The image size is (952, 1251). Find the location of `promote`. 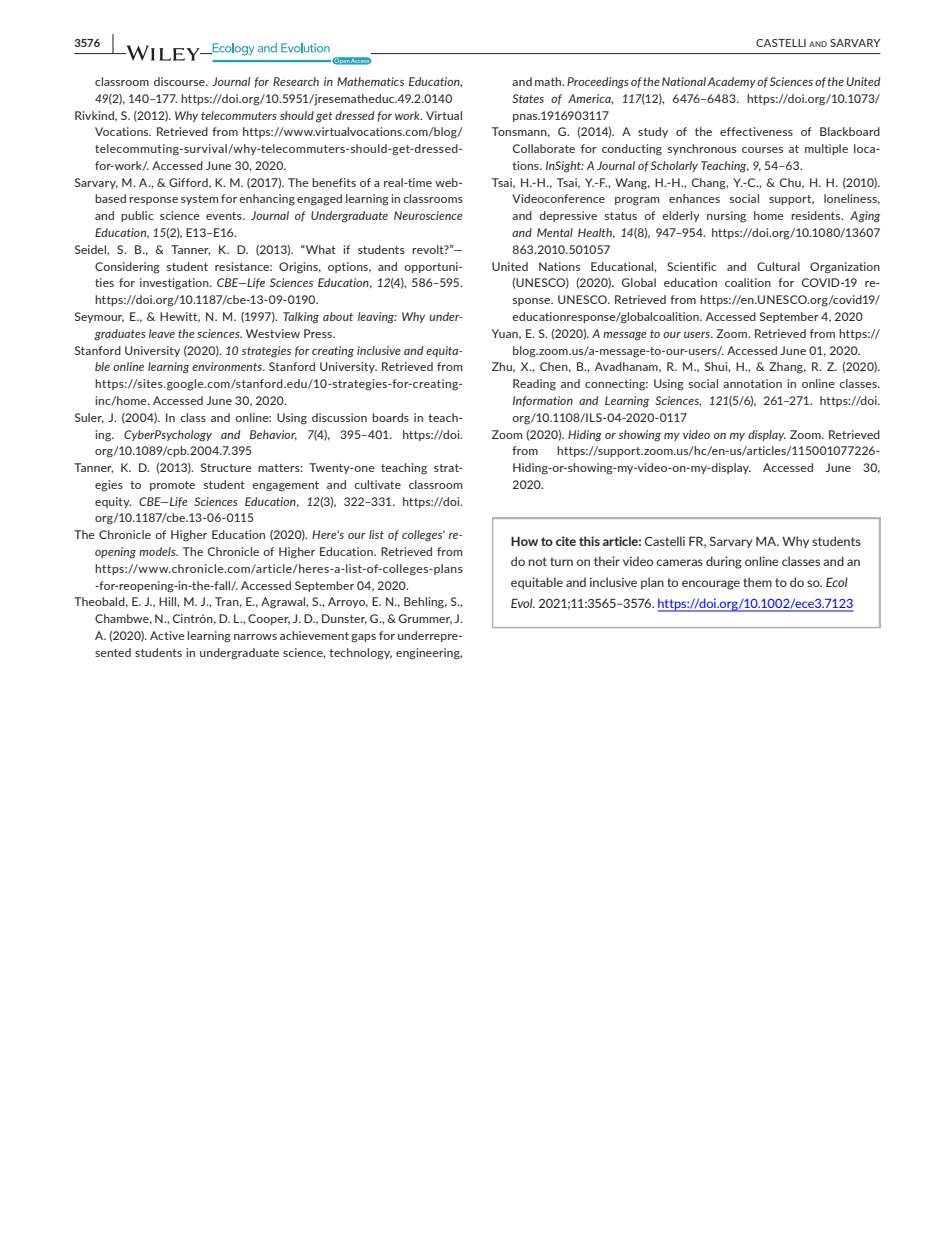

promote is located at coordinates (172, 486).
